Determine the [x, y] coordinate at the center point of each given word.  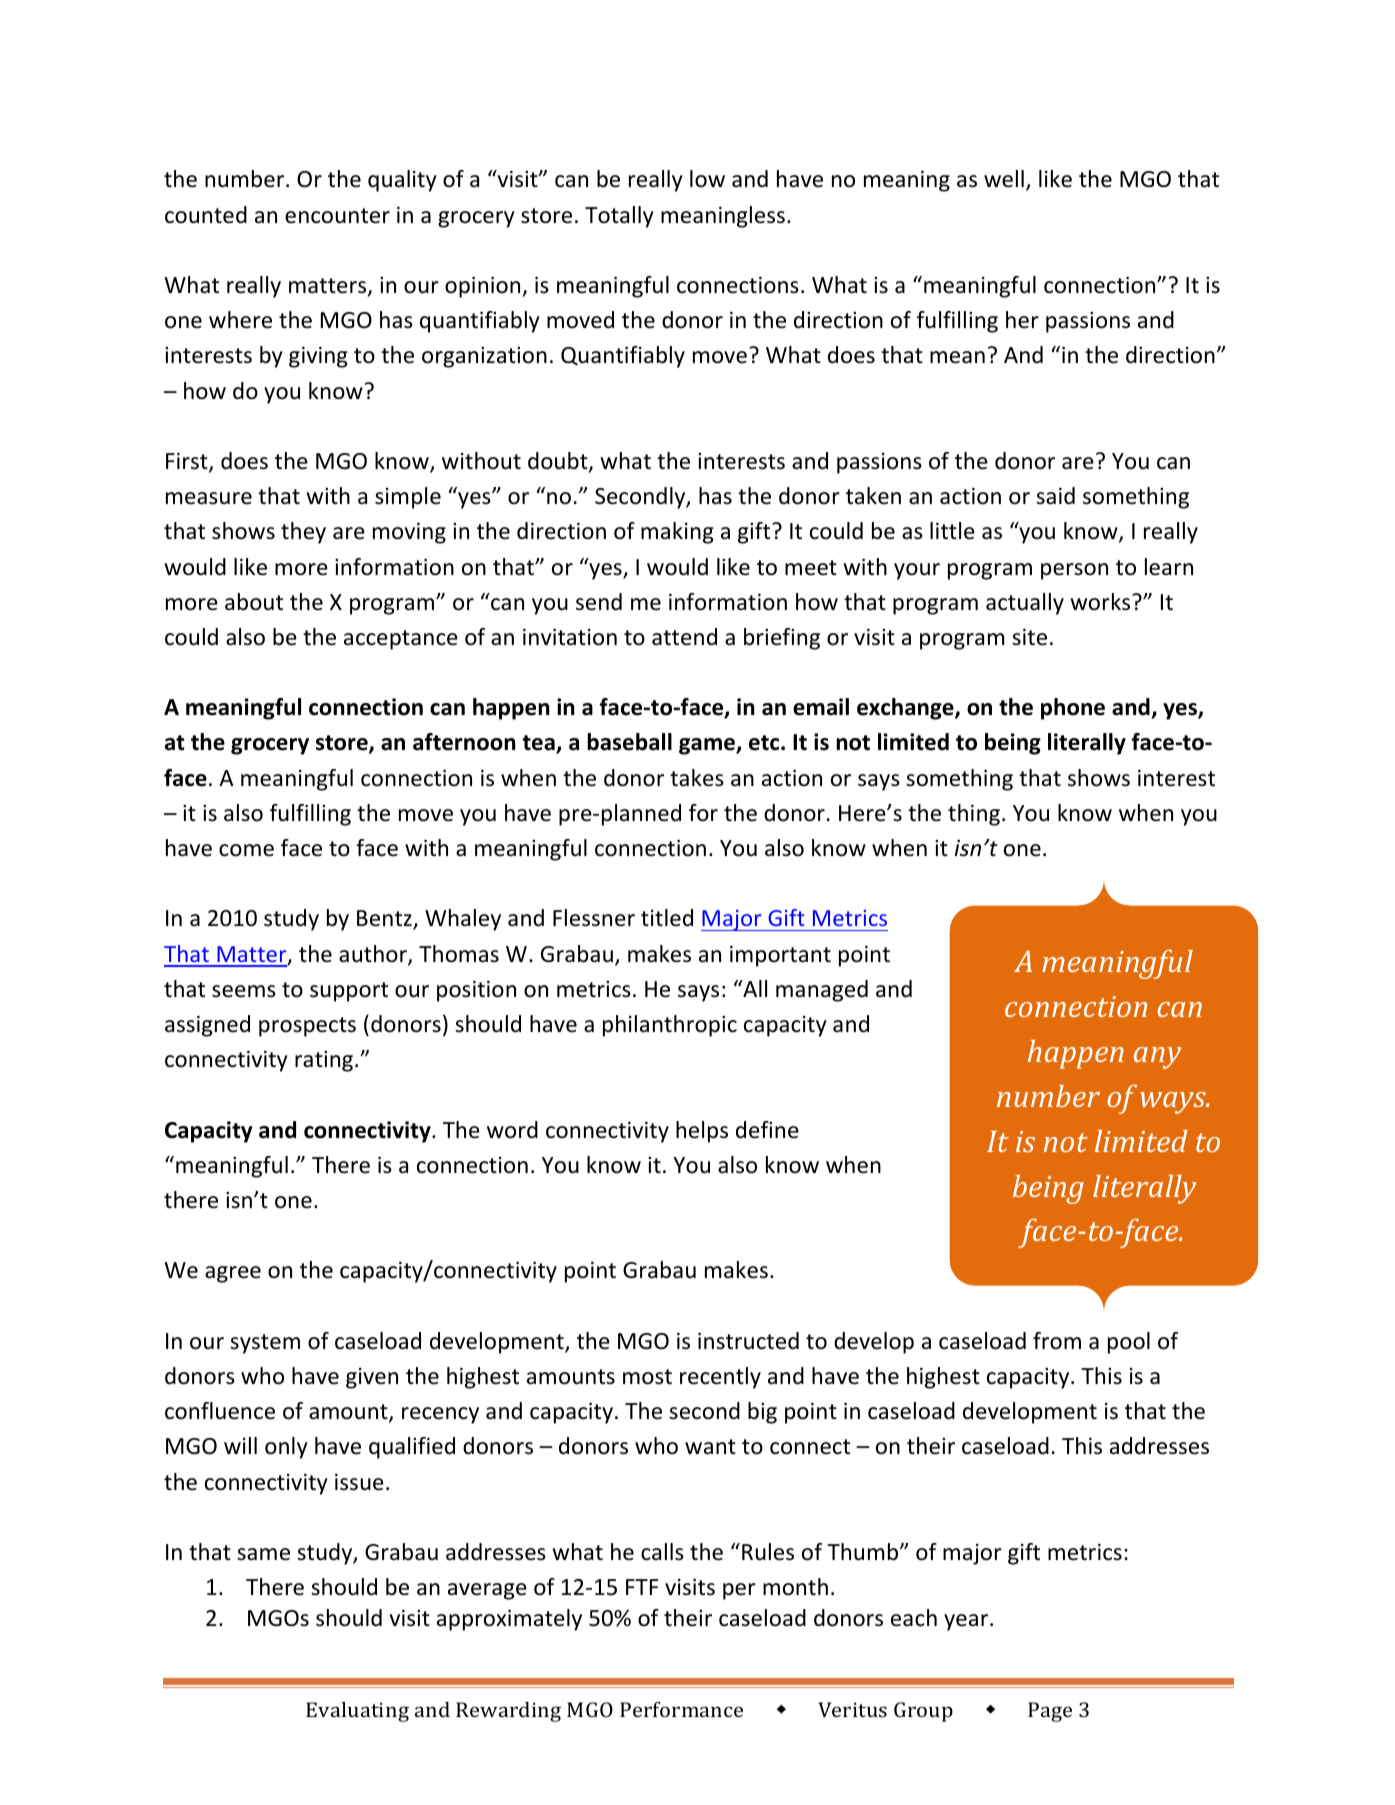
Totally [619, 217]
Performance [681, 1709]
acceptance [401, 640]
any [1157, 1058]
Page [1050, 1712]
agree [233, 1274]
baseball [629, 742]
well [1004, 179]
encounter [337, 216]
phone [1073, 709]
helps [702, 1132]
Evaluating [357, 1712]
